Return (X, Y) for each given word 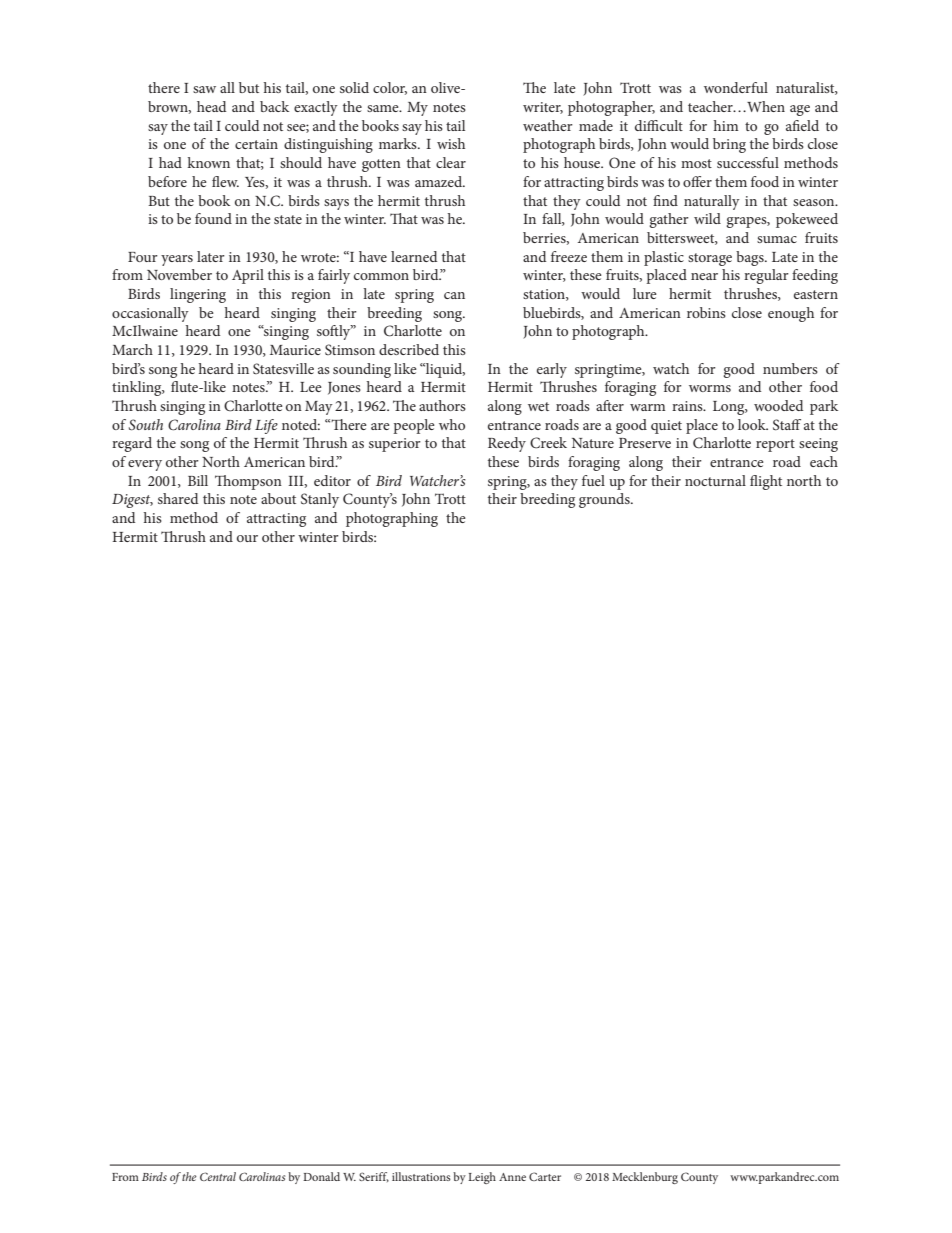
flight (766, 482)
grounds (605, 500)
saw (204, 89)
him (726, 125)
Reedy (507, 444)
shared (178, 498)
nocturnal (715, 480)
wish (451, 143)
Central (218, 1176)
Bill (198, 480)
